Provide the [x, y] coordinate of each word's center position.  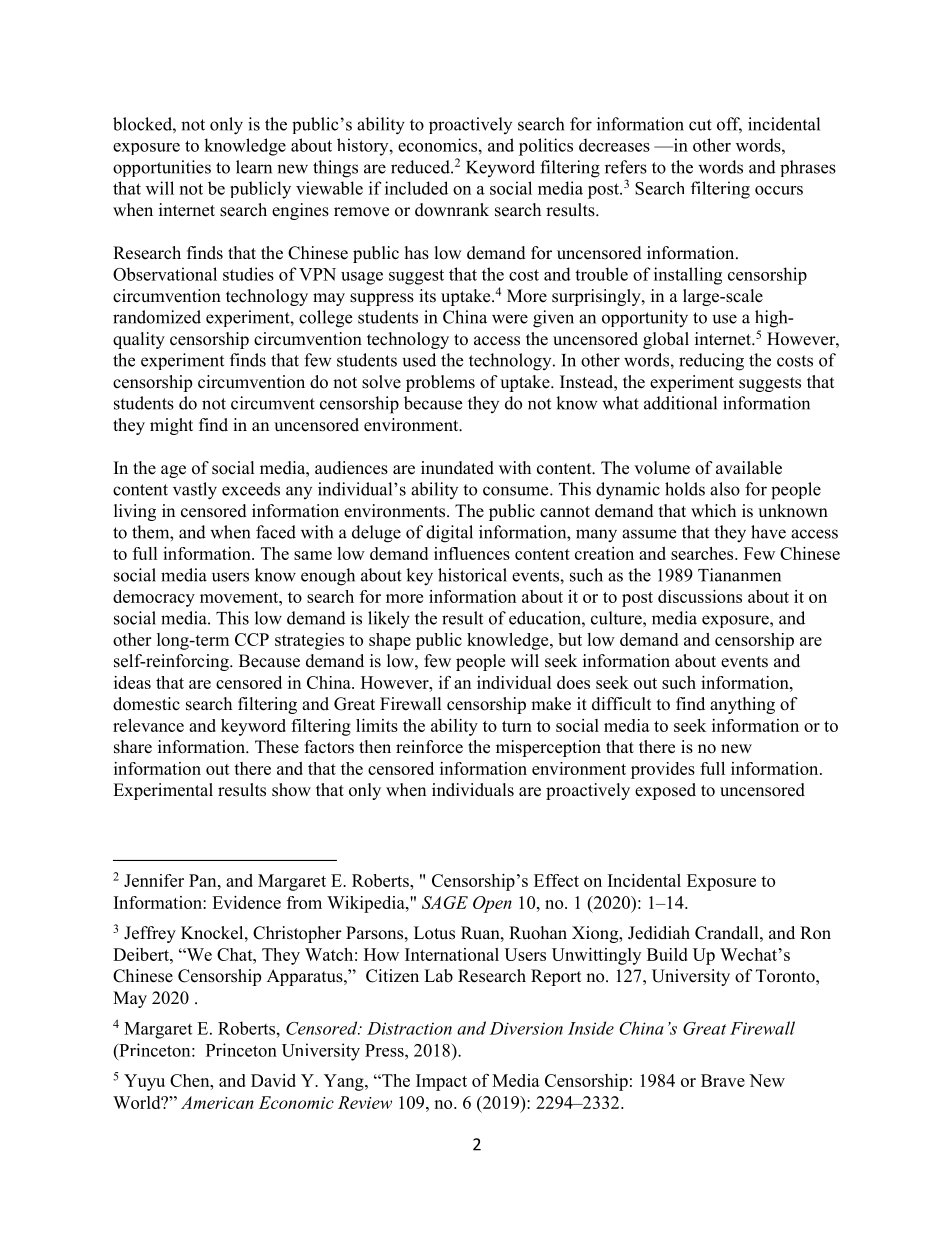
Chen [191, 1080]
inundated [457, 468]
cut [700, 125]
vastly [195, 491]
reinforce [429, 747]
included [416, 188]
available [749, 468]
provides [663, 770]
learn [254, 167]
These [277, 747]
